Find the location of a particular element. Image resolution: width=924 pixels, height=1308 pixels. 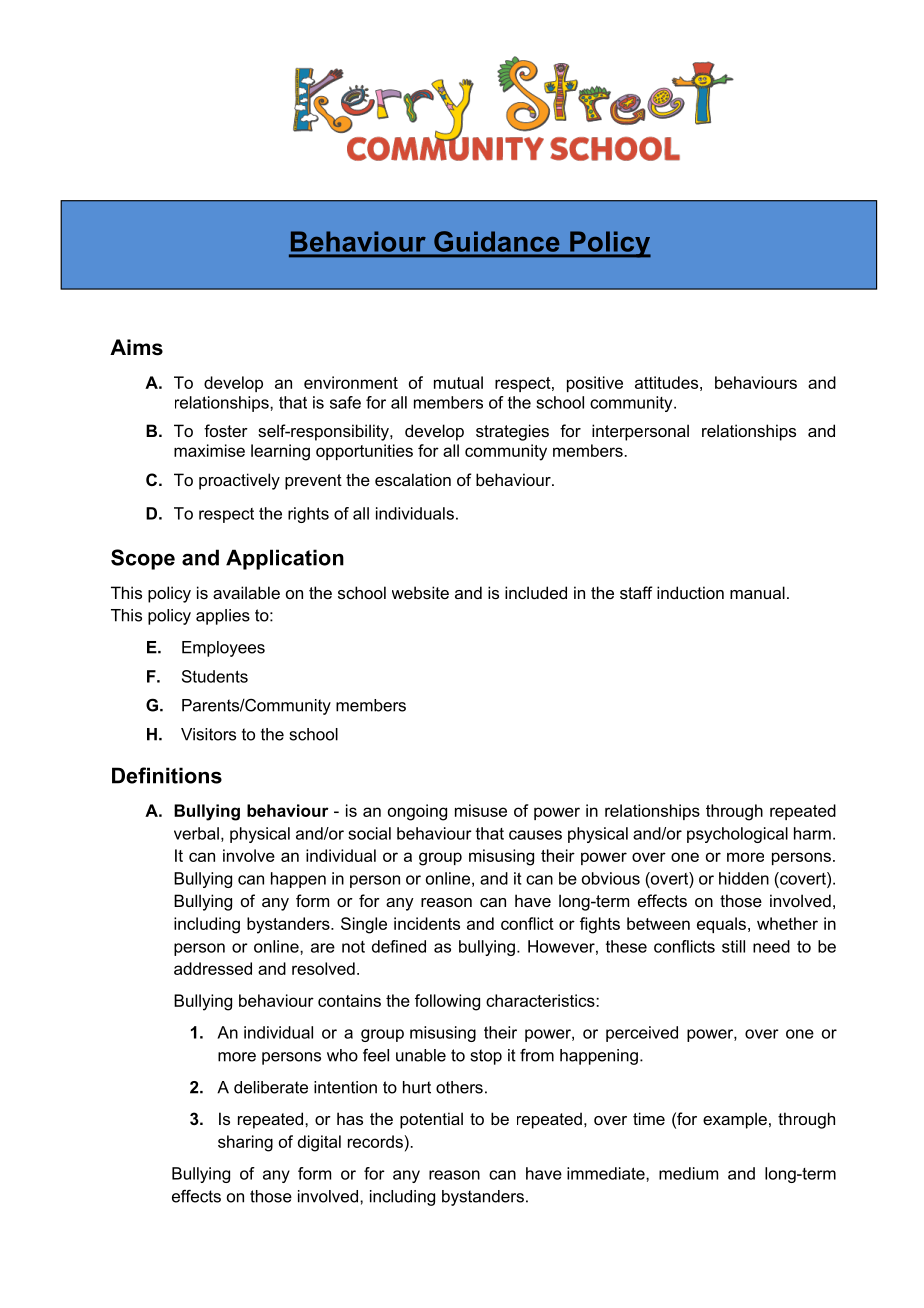

potential is located at coordinates (431, 1120).
